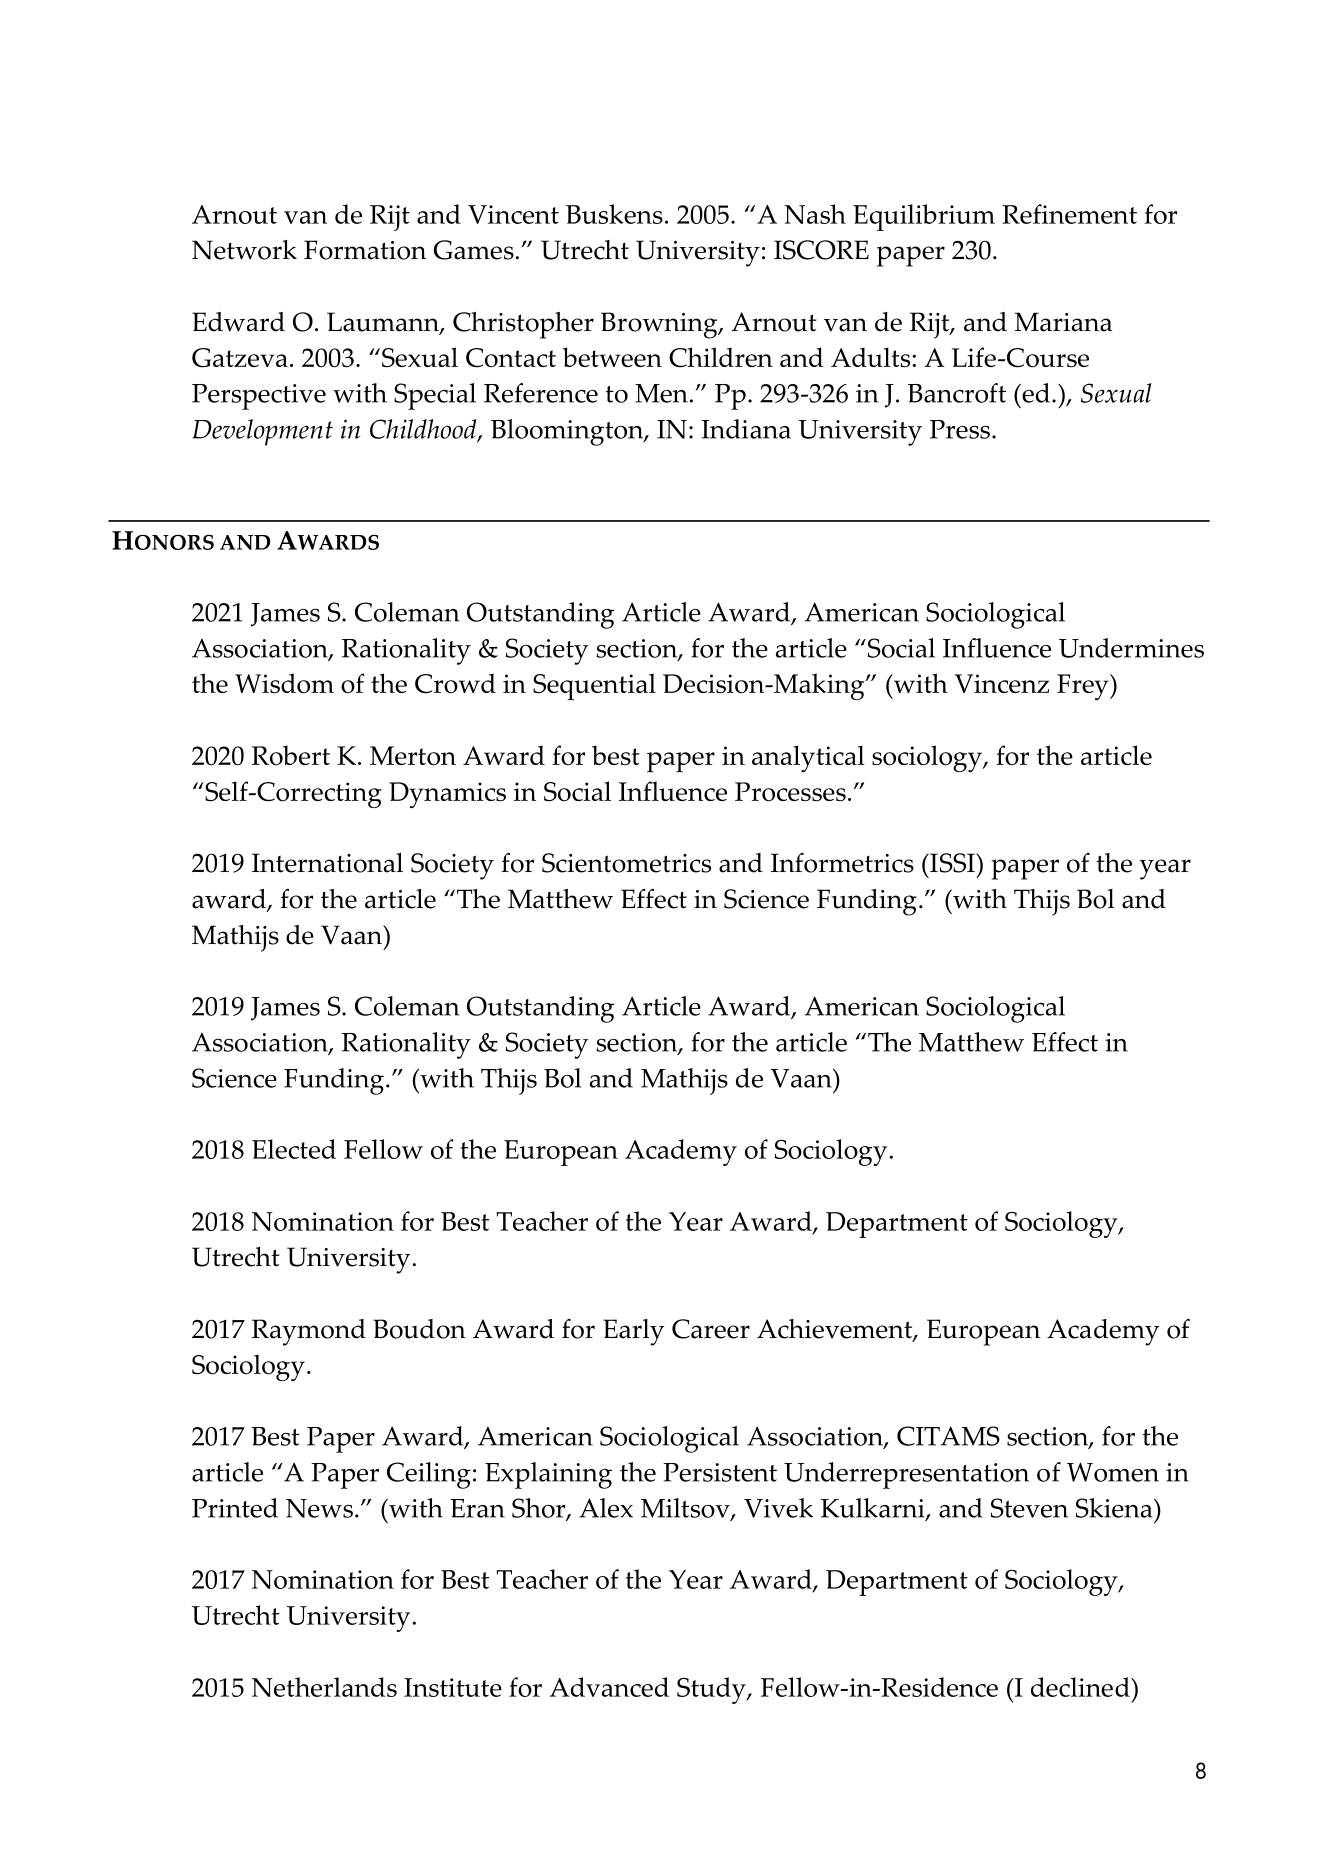 The width and height of the screenshot is (1317, 1863). I want to click on Robert, so click(291, 755).
